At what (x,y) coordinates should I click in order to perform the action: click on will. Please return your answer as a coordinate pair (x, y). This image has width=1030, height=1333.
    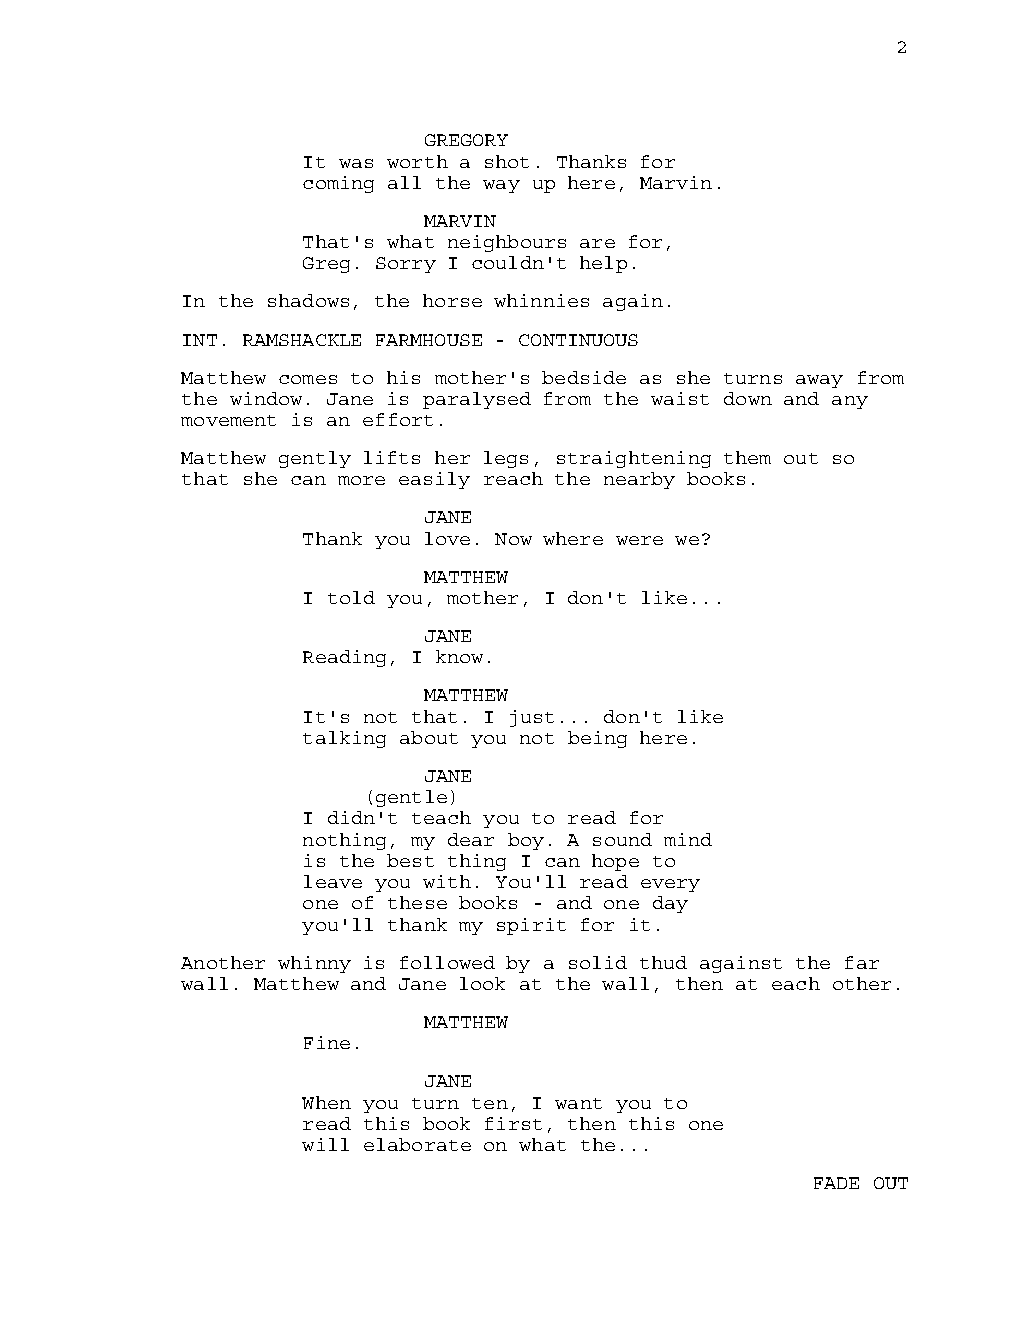
    Looking at the image, I should click on (325, 1144).
